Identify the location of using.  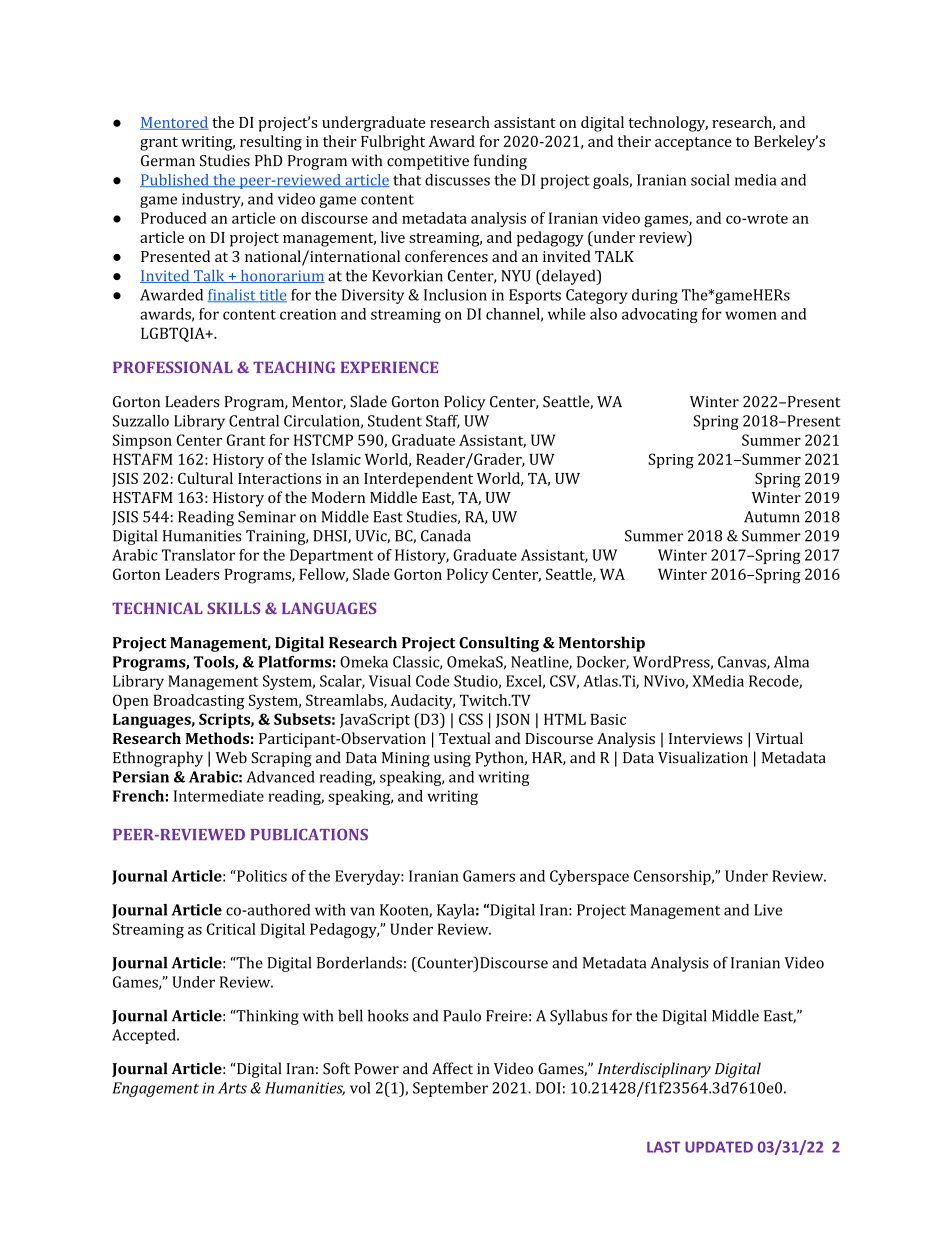
(452, 759).
